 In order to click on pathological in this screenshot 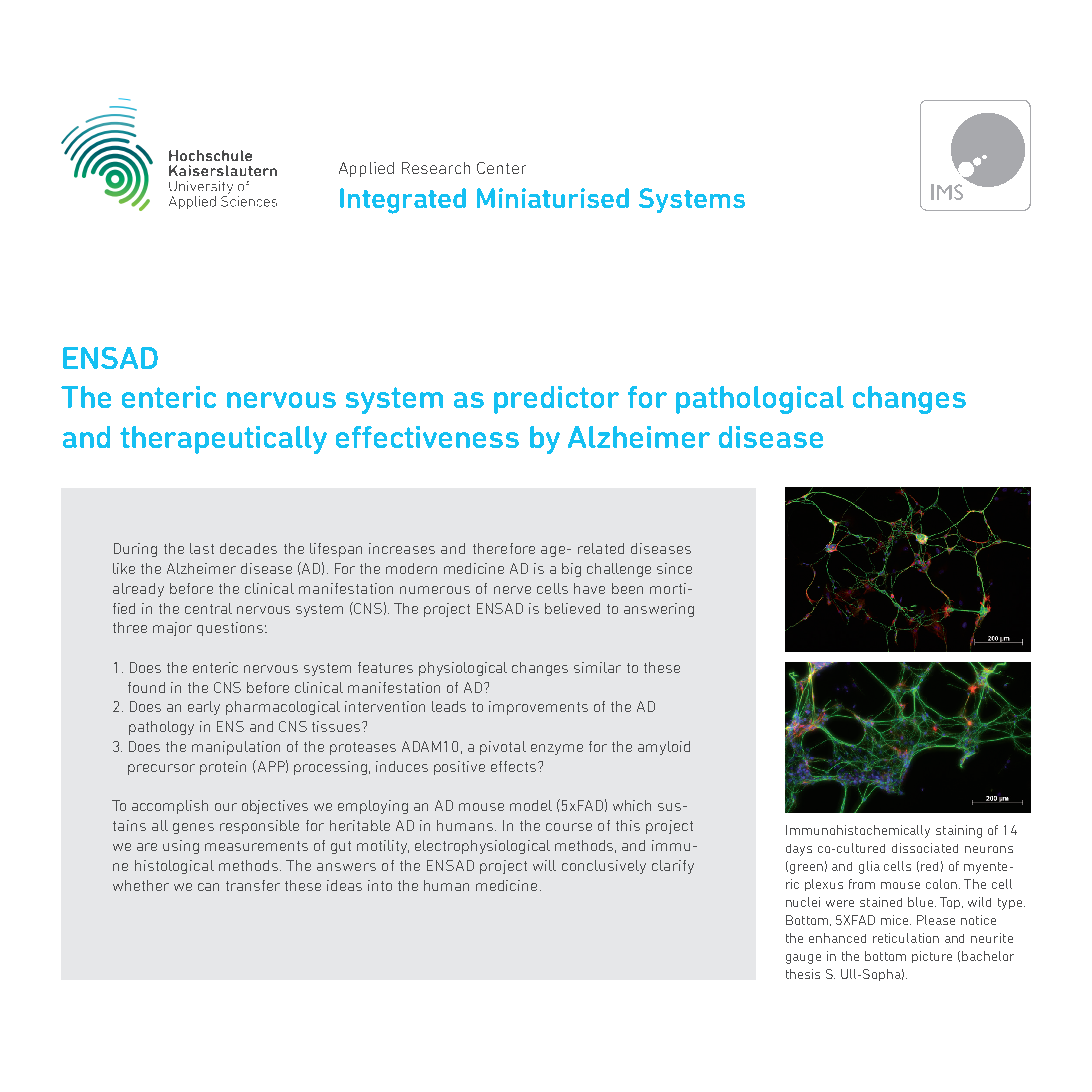, I will do `click(760, 400)`.
